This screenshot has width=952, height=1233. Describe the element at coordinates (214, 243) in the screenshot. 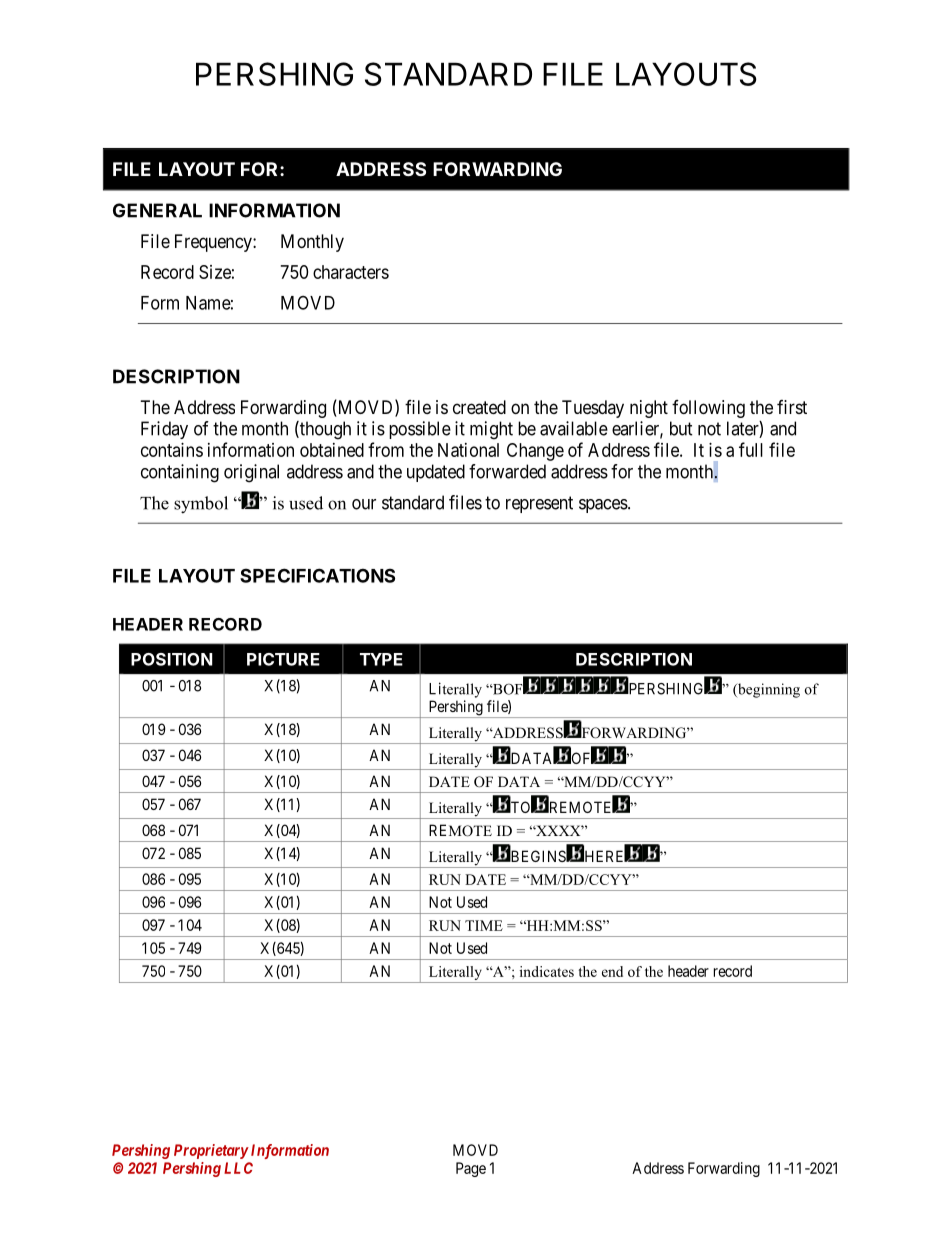

I see `Frequency` at that location.
